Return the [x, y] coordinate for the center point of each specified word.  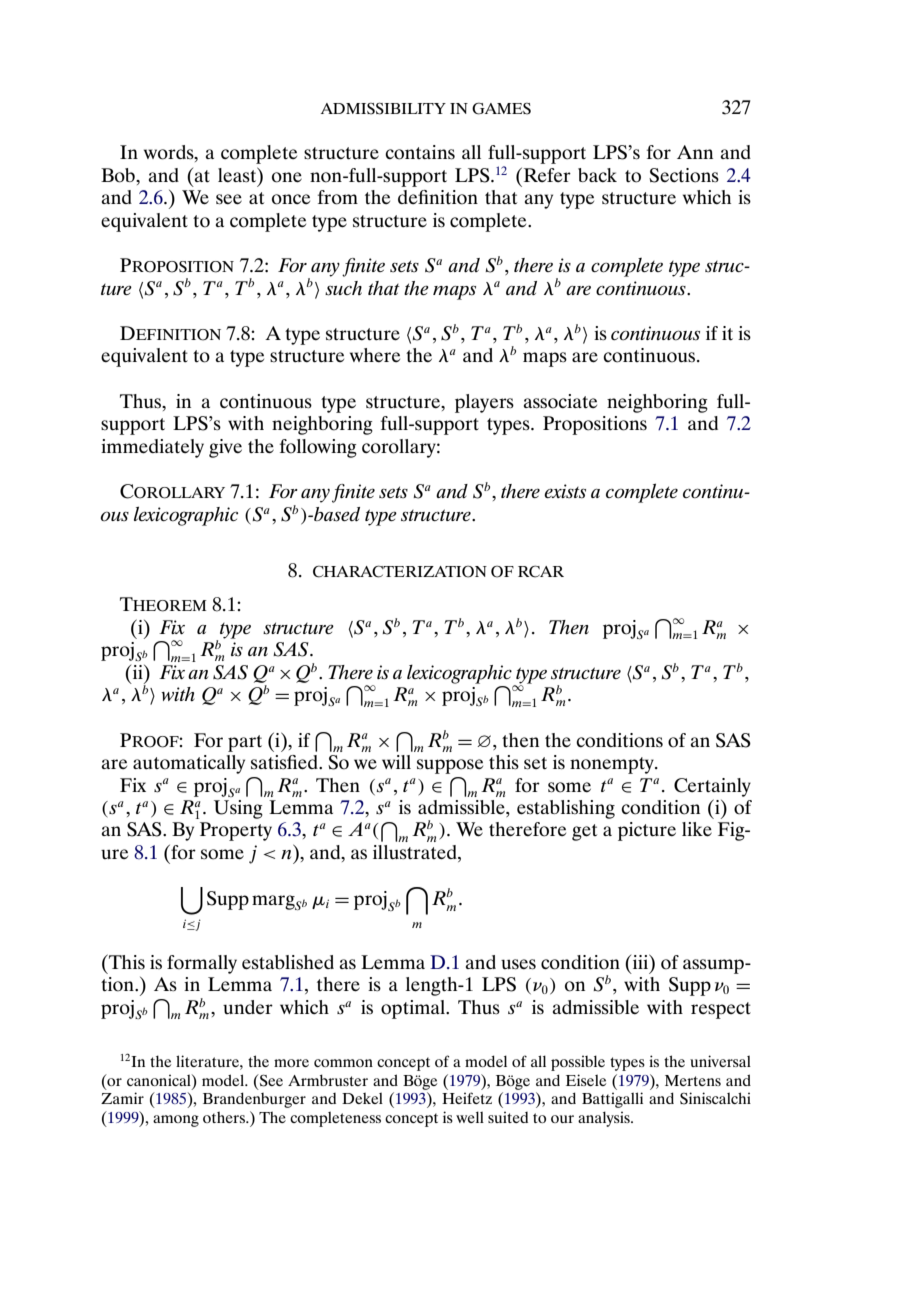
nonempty [613, 765]
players [484, 403]
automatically [189, 764]
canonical [160, 1080]
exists [565, 491]
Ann [695, 152]
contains [420, 152]
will [396, 762]
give [225, 448]
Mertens [693, 1080]
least [238, 174]
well [470, 1117]
